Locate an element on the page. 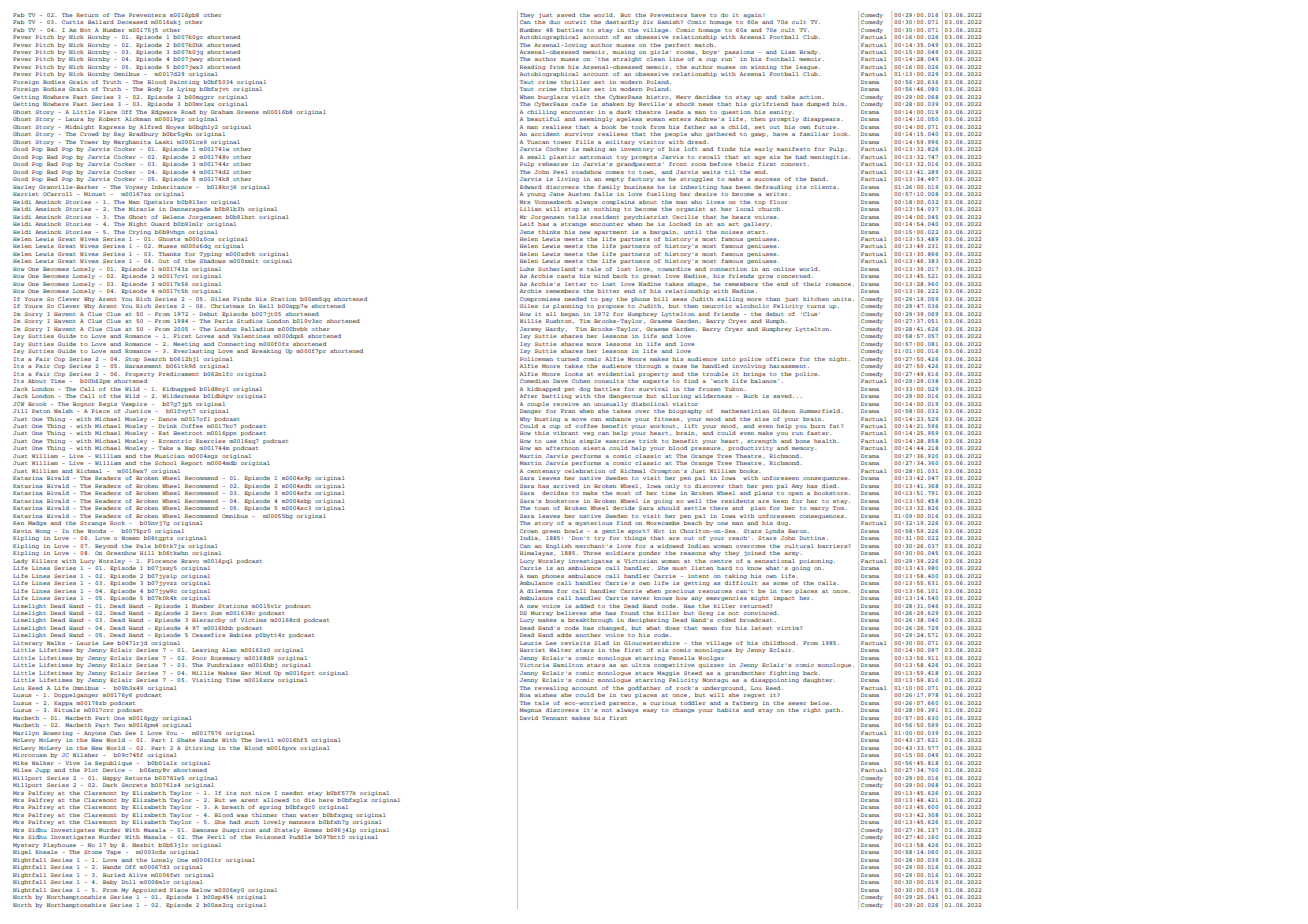 Image resolution: width=1308 pixels, height=924 pixels. Stone is located at coordinates (93, 852).
